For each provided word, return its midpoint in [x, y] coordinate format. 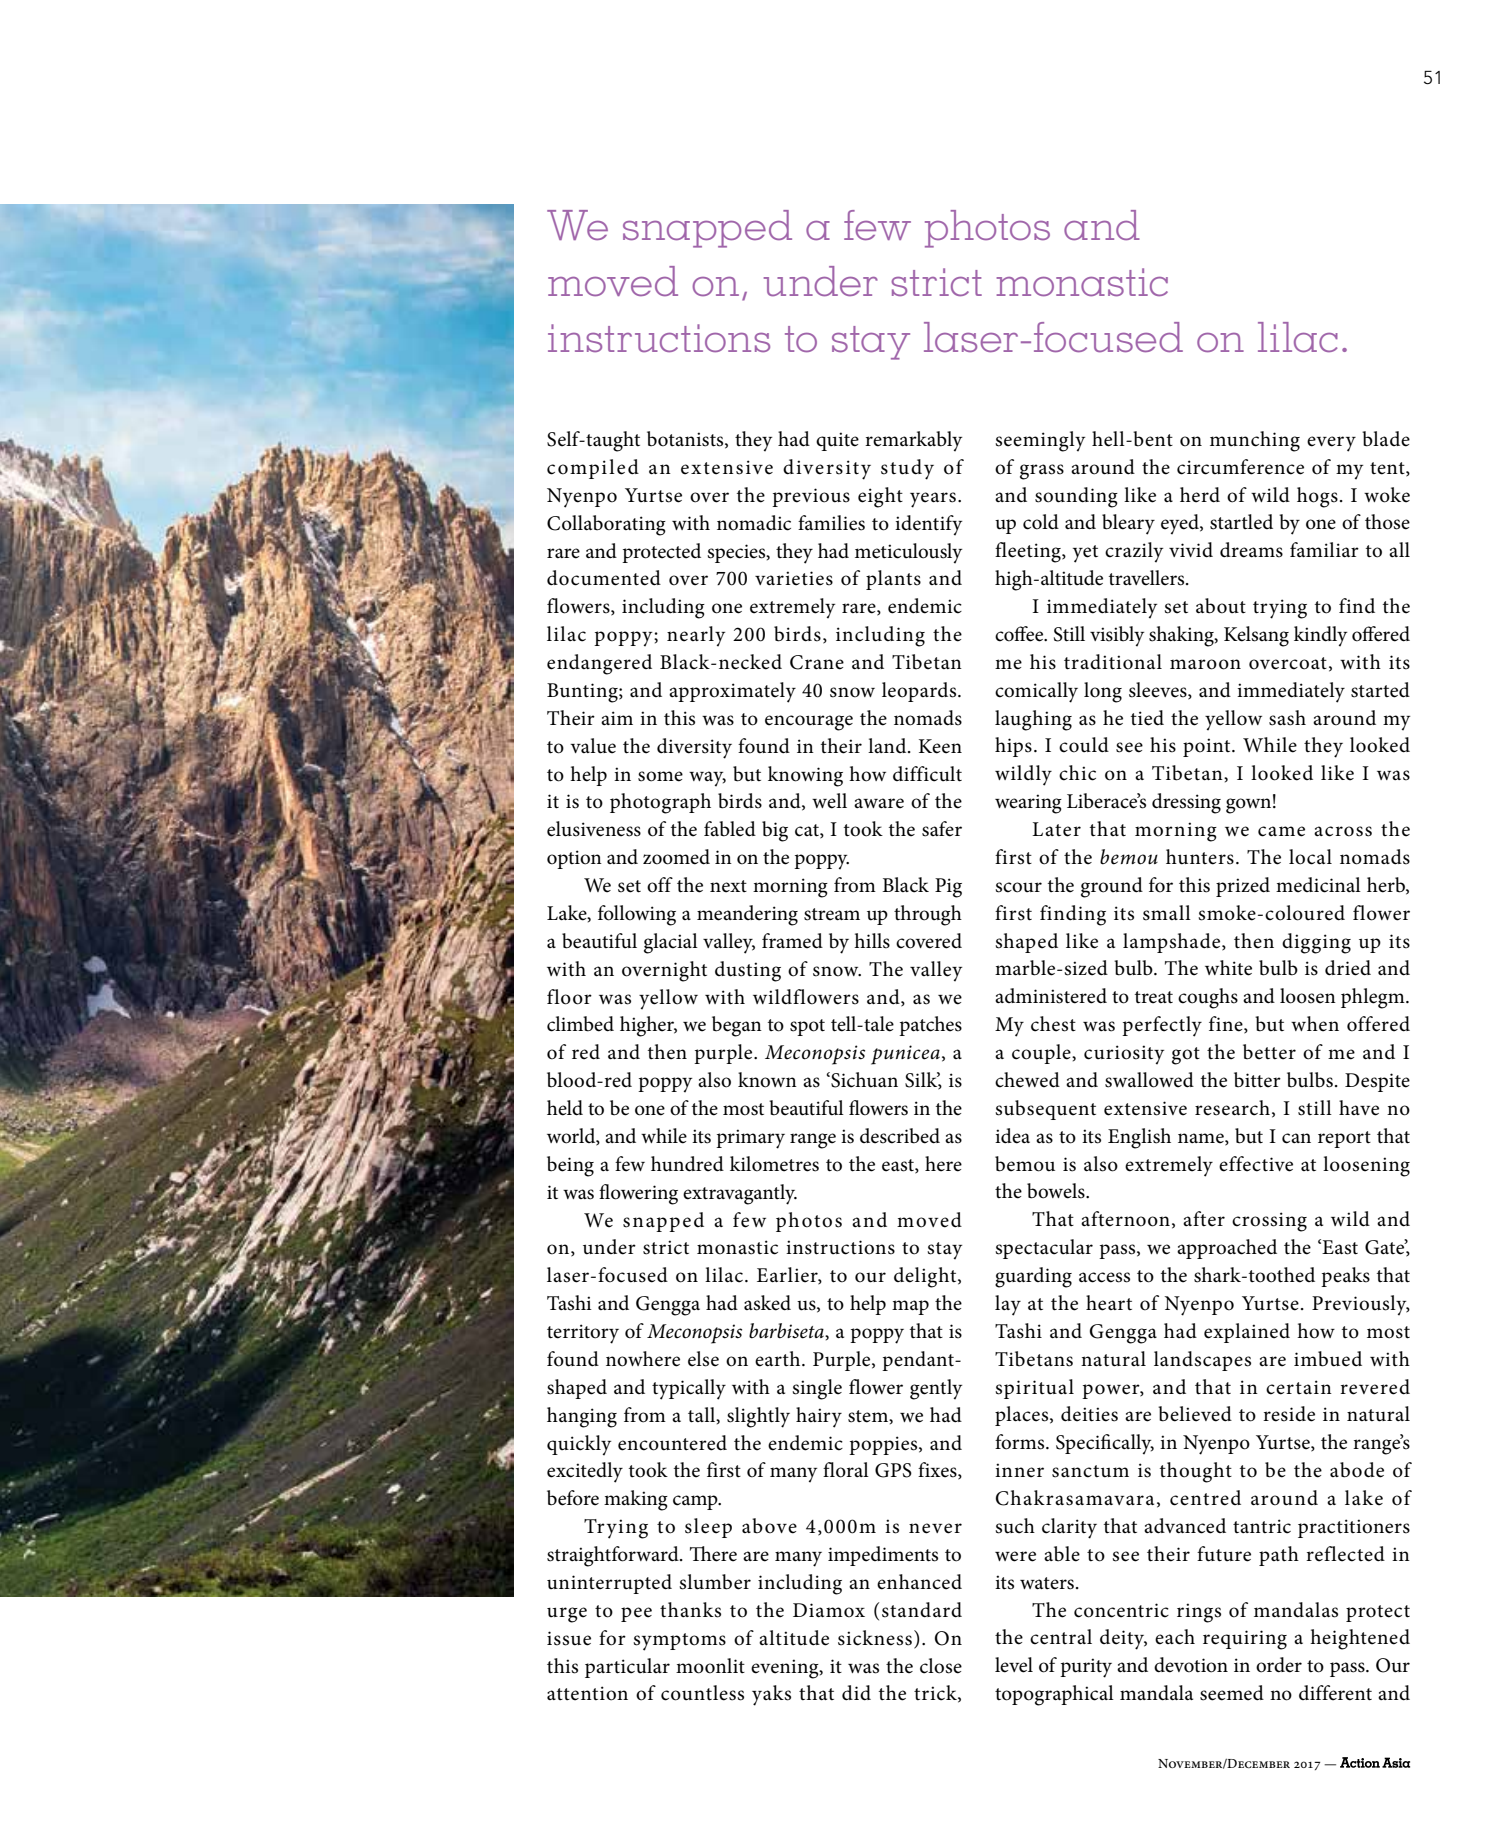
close [941, 1666]
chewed [1027, 1080]
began [737, 1026]
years [933, 500]
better [1269, 1052]
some [660, 776]
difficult [927, 774]
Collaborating [606, 525]
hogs [1317, 497]
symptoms [679, 1642]
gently [936, 1389]
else [703, 1359]
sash [1287, 718]
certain [1299, 1387]
